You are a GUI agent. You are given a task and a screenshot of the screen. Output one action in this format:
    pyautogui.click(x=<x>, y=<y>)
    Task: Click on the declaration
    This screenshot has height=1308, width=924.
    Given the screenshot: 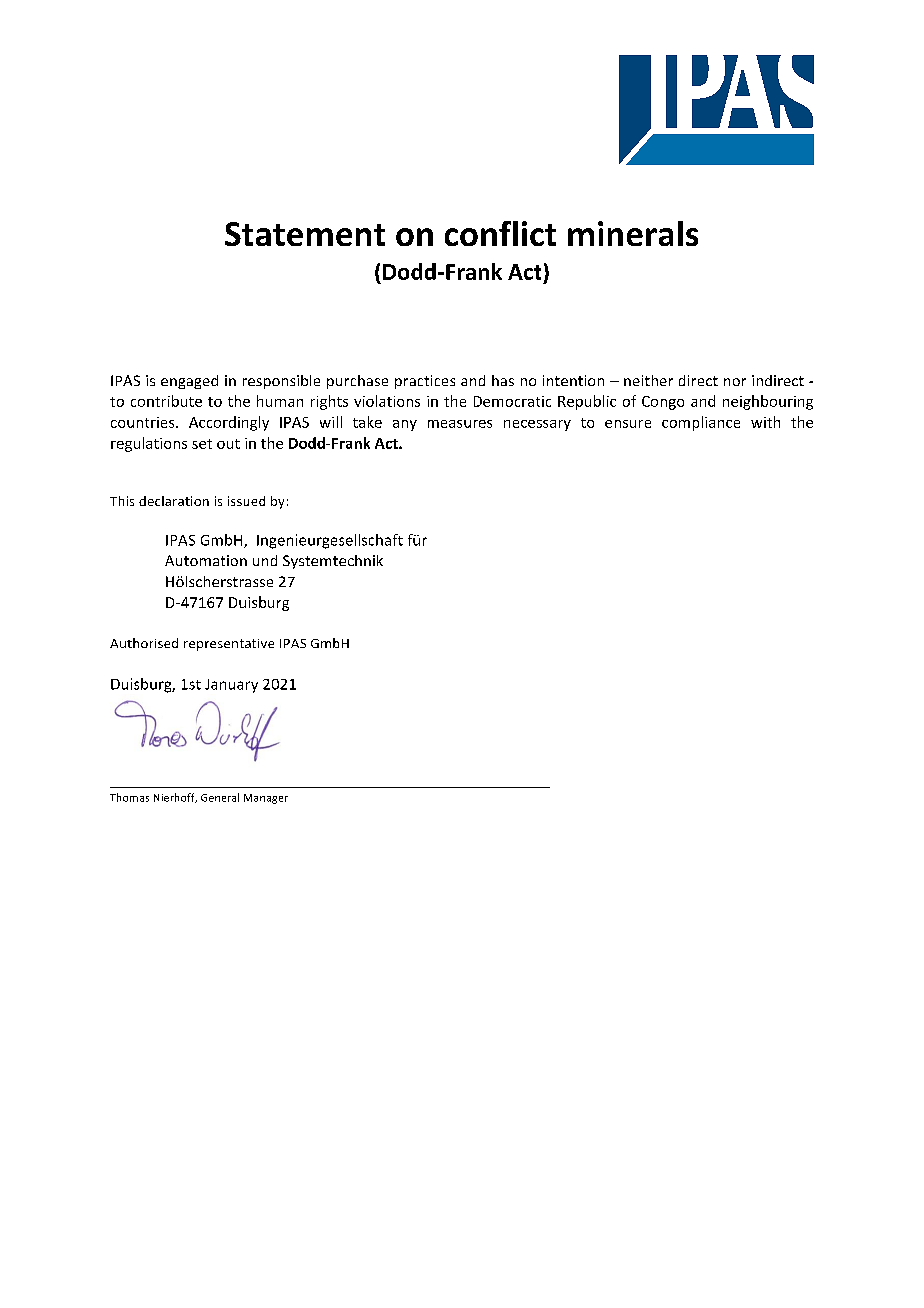 What is the action you would take?
    pyautogui.click(x=174, y=501)
